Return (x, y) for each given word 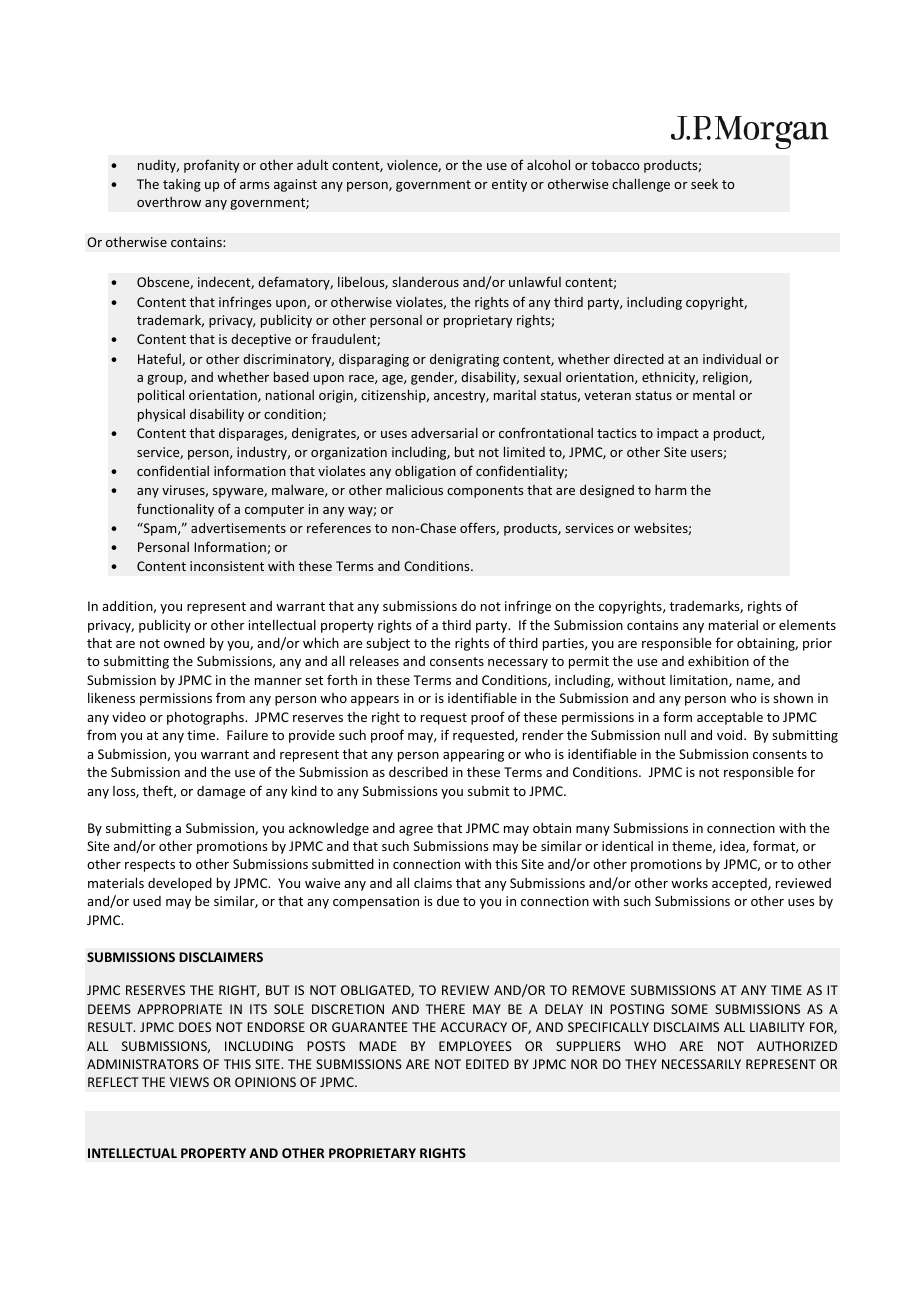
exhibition (718, 660)
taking (182, 185)
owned (184, 643)
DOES (195, 1027)
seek (704, 184)
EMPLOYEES (475, 1046)
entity (509, 185)
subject (388, 644)
